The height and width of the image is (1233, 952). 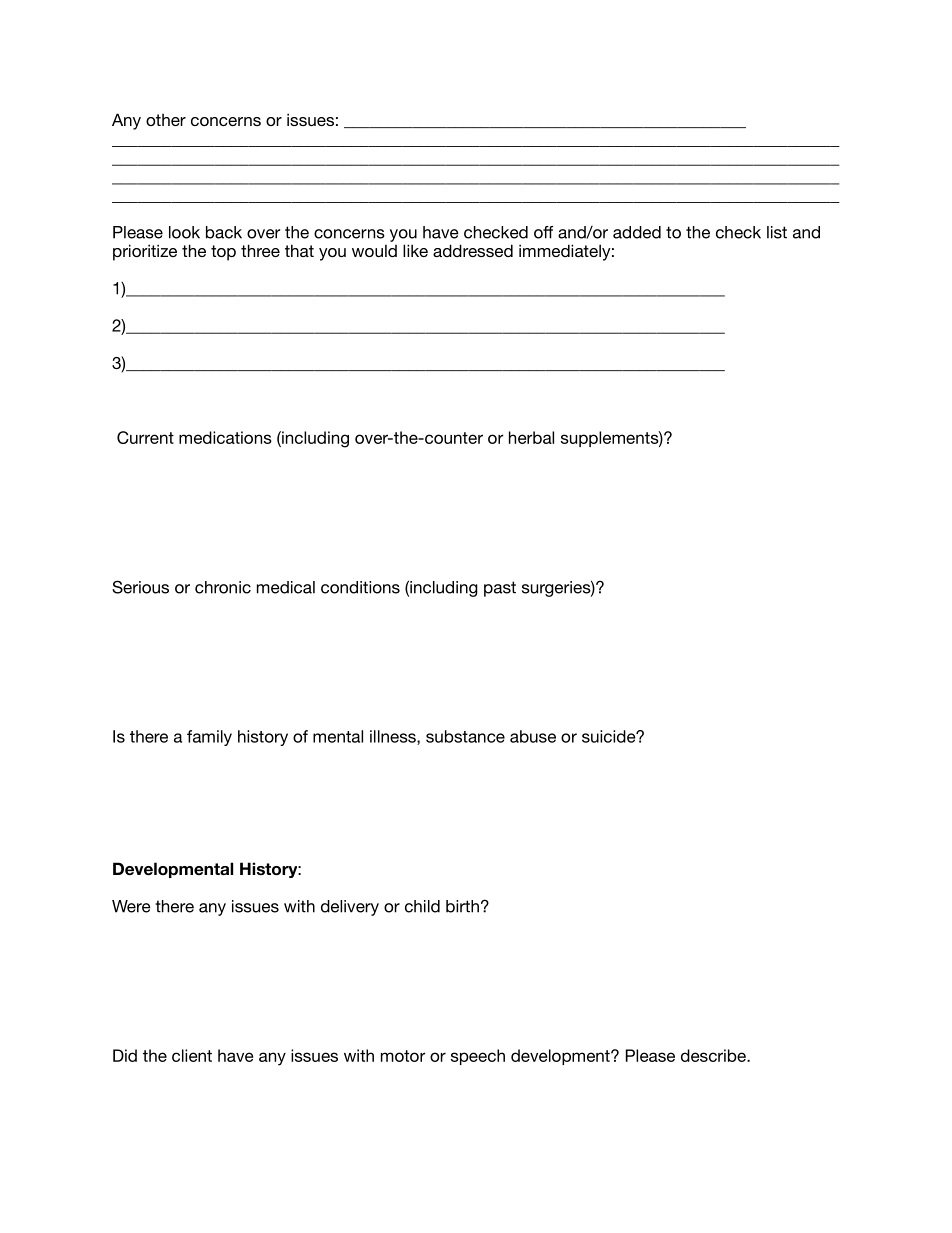 What do you see at coordinates (192, 1055) in the image?
I see `client` at bounding box center [192, 1055].
